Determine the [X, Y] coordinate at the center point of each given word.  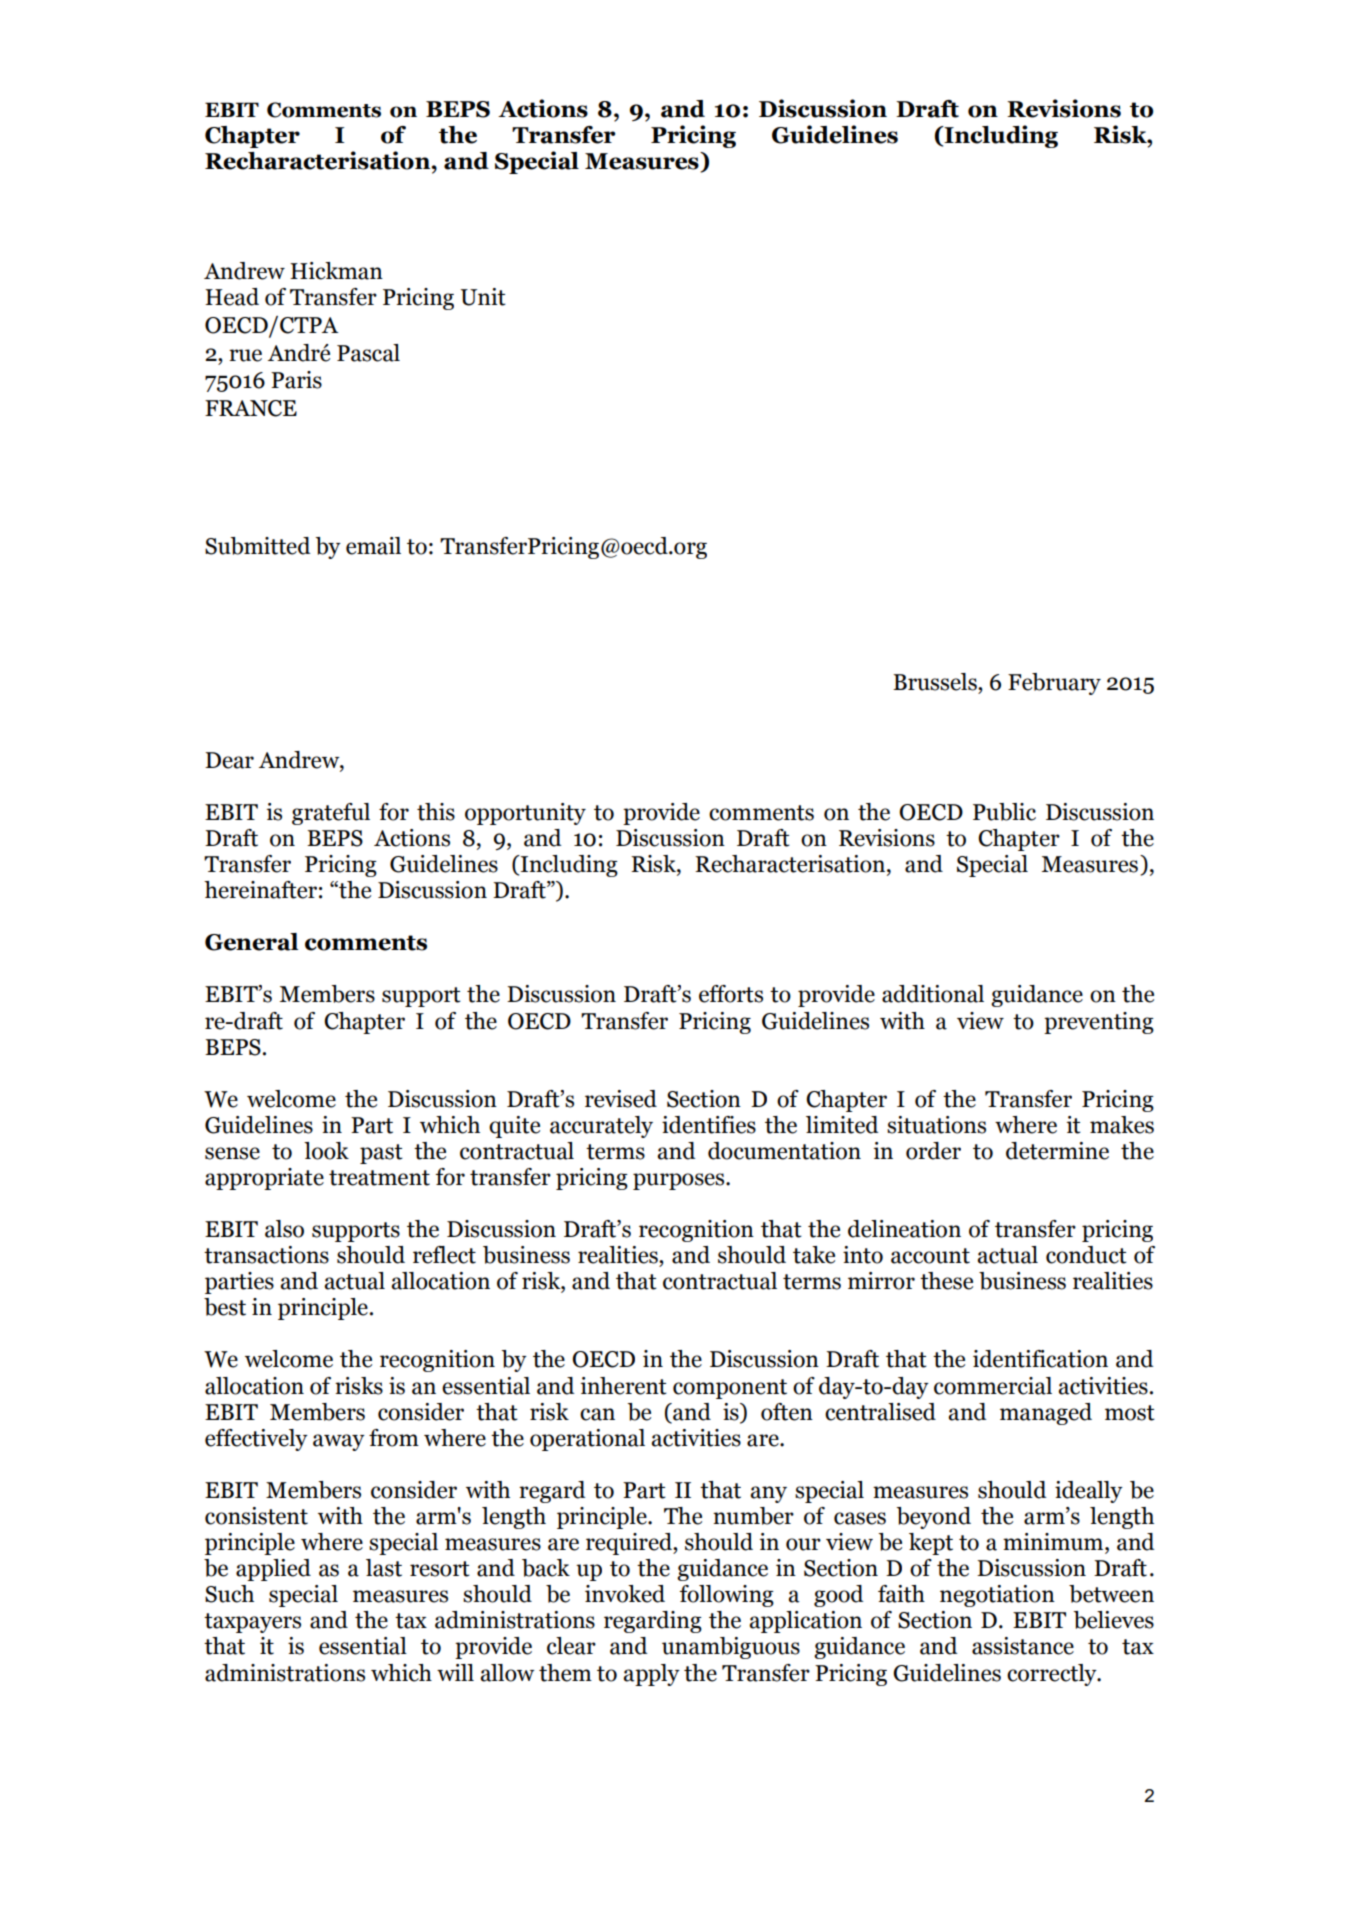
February [1054, 684]
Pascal [368, 353]
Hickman [336, 271]
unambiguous [731, 1648]
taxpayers [252, 1623]
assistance [1023, 1646]
